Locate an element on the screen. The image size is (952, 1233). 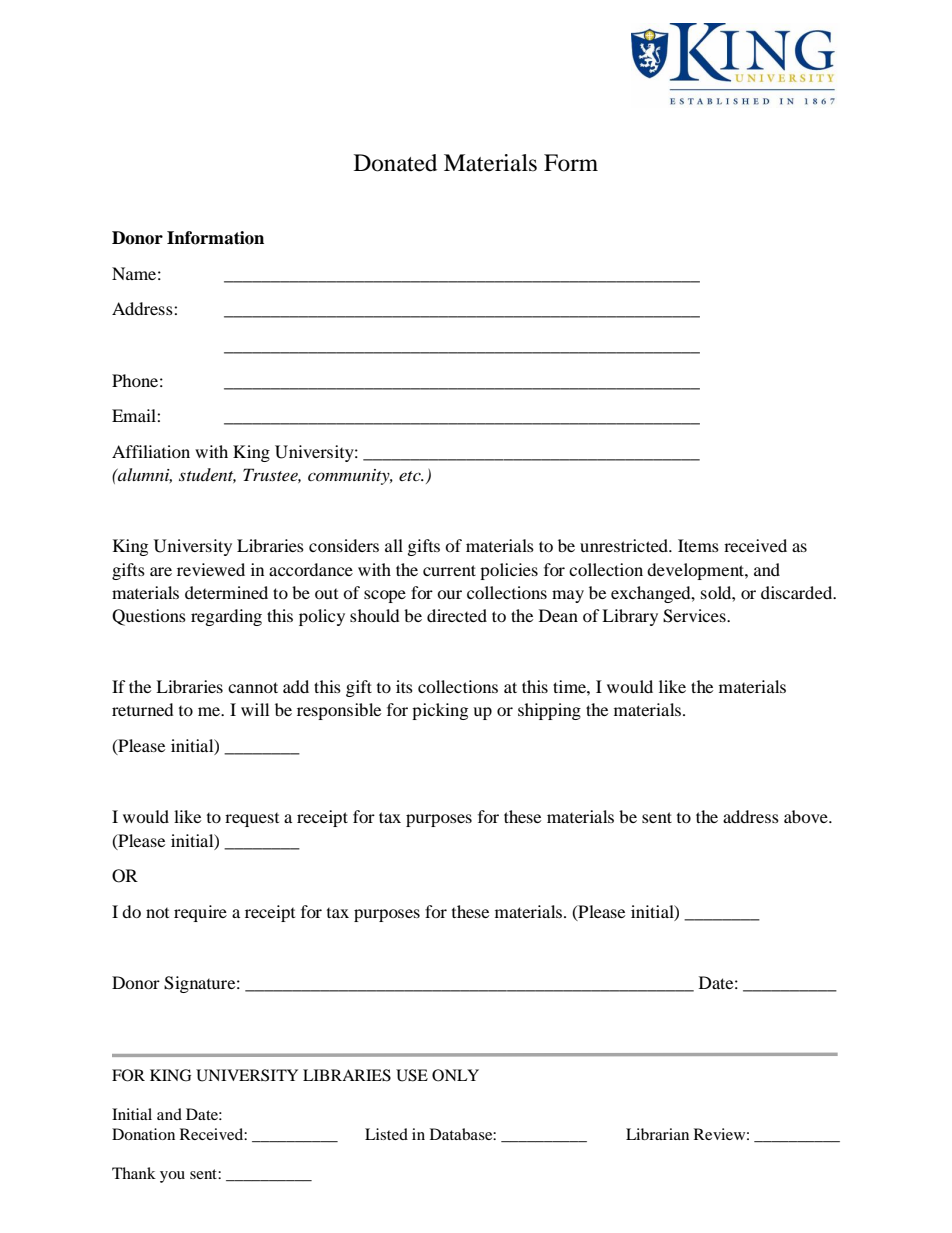
Donated is located at coordinates (395, 163).
